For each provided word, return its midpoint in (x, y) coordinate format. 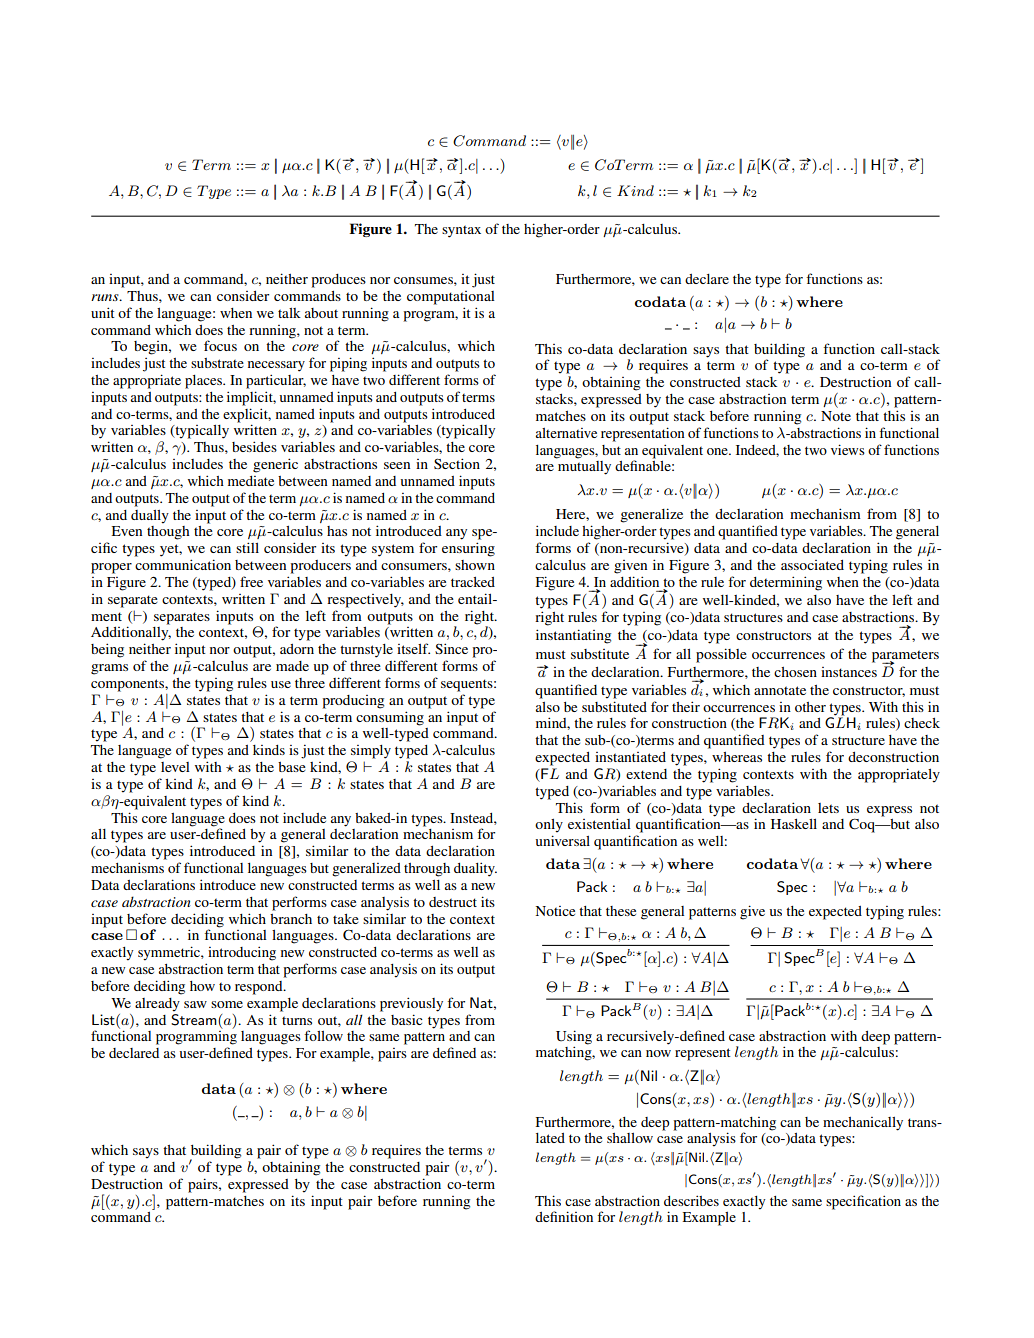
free (251, 581)
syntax (461, 231)
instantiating (573, 636)
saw (195, 1004)
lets (828, 808)
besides (254, 446)
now (658, 1053)
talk (289, 313)
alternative (566, 433)
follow (323, 1035)
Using (574, 1037)
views (848, 449)
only (549, 826)
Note (836, 416)
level (175, 767)
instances (849, 672)
